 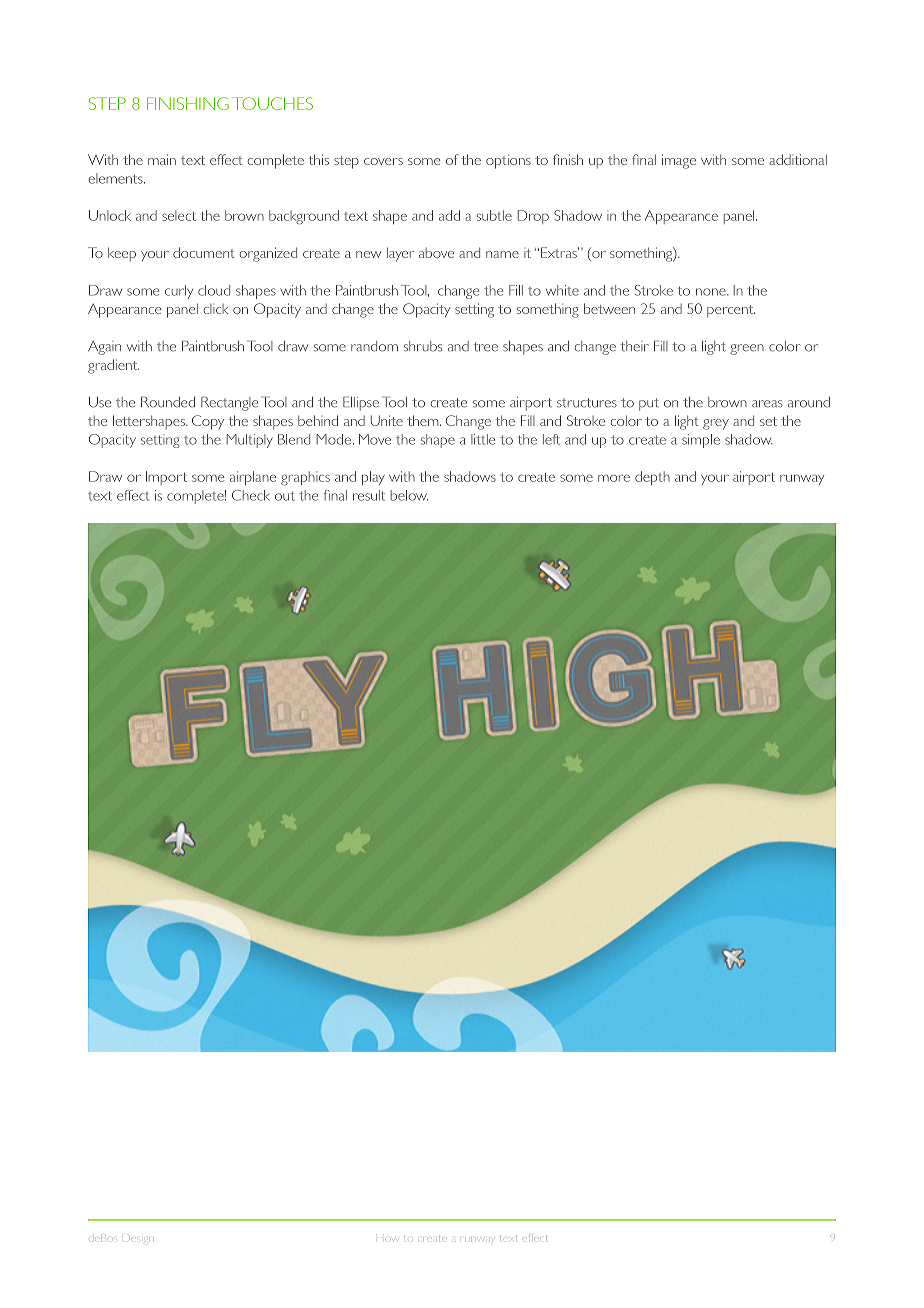 What do you see at coordinates (272, 103) in the screenshot?
I see `TOUCHES` at bounding box center [272, 103].
